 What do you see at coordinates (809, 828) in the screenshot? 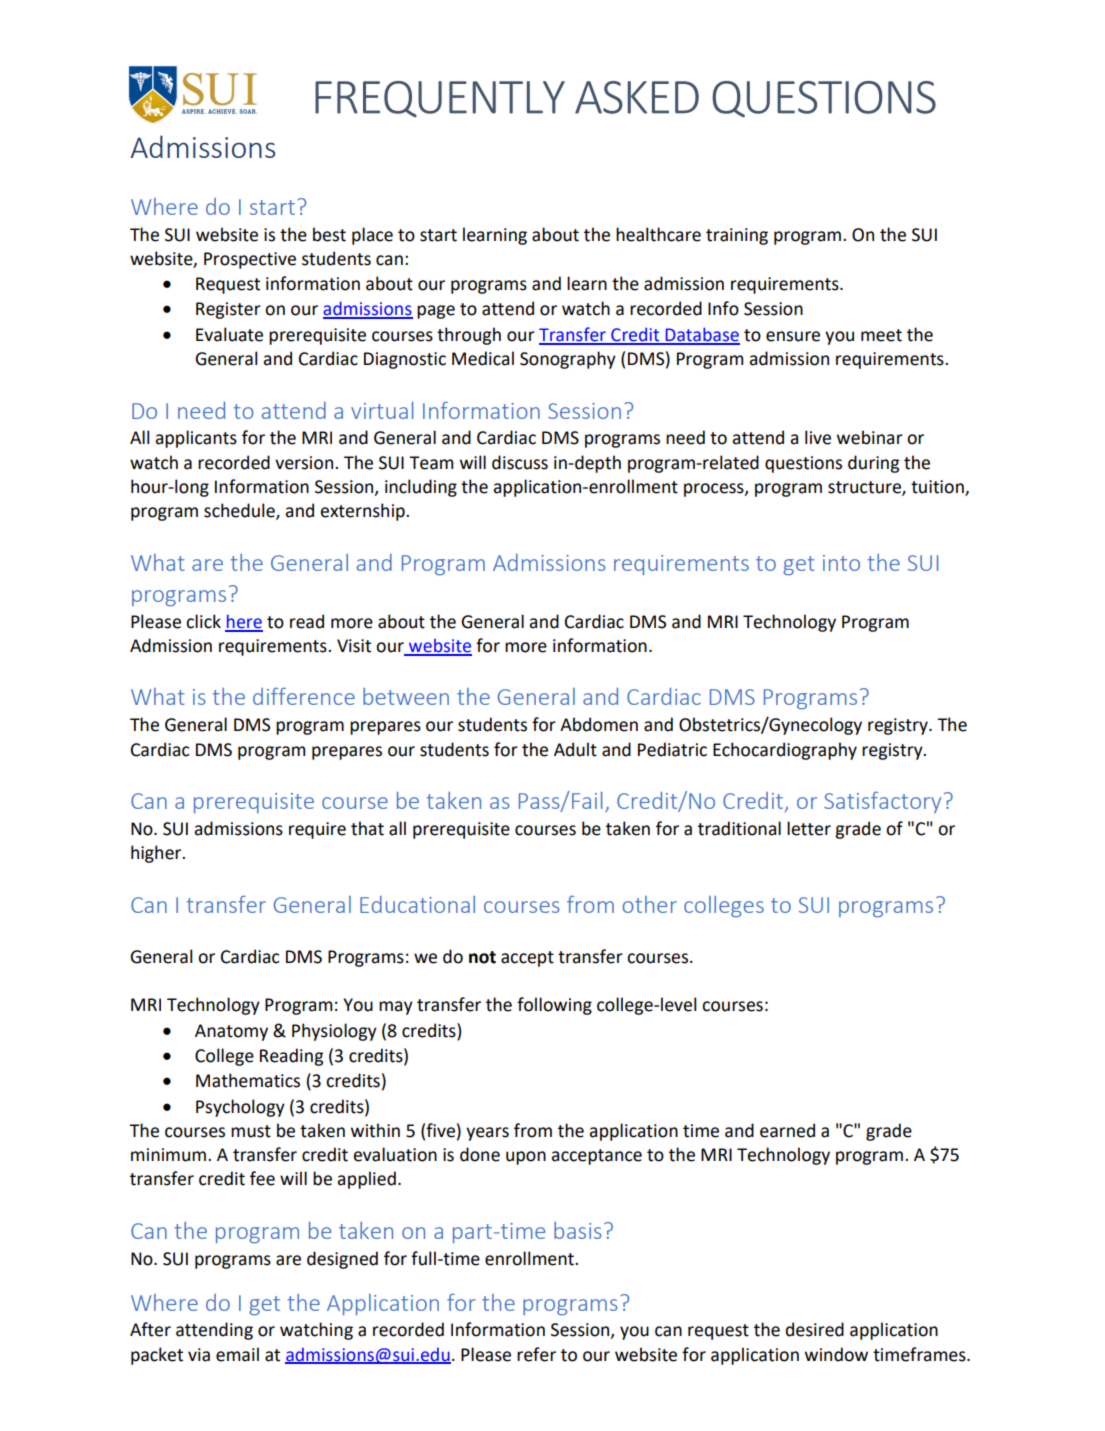
I see `letter` at bounding box center [809, 828].
